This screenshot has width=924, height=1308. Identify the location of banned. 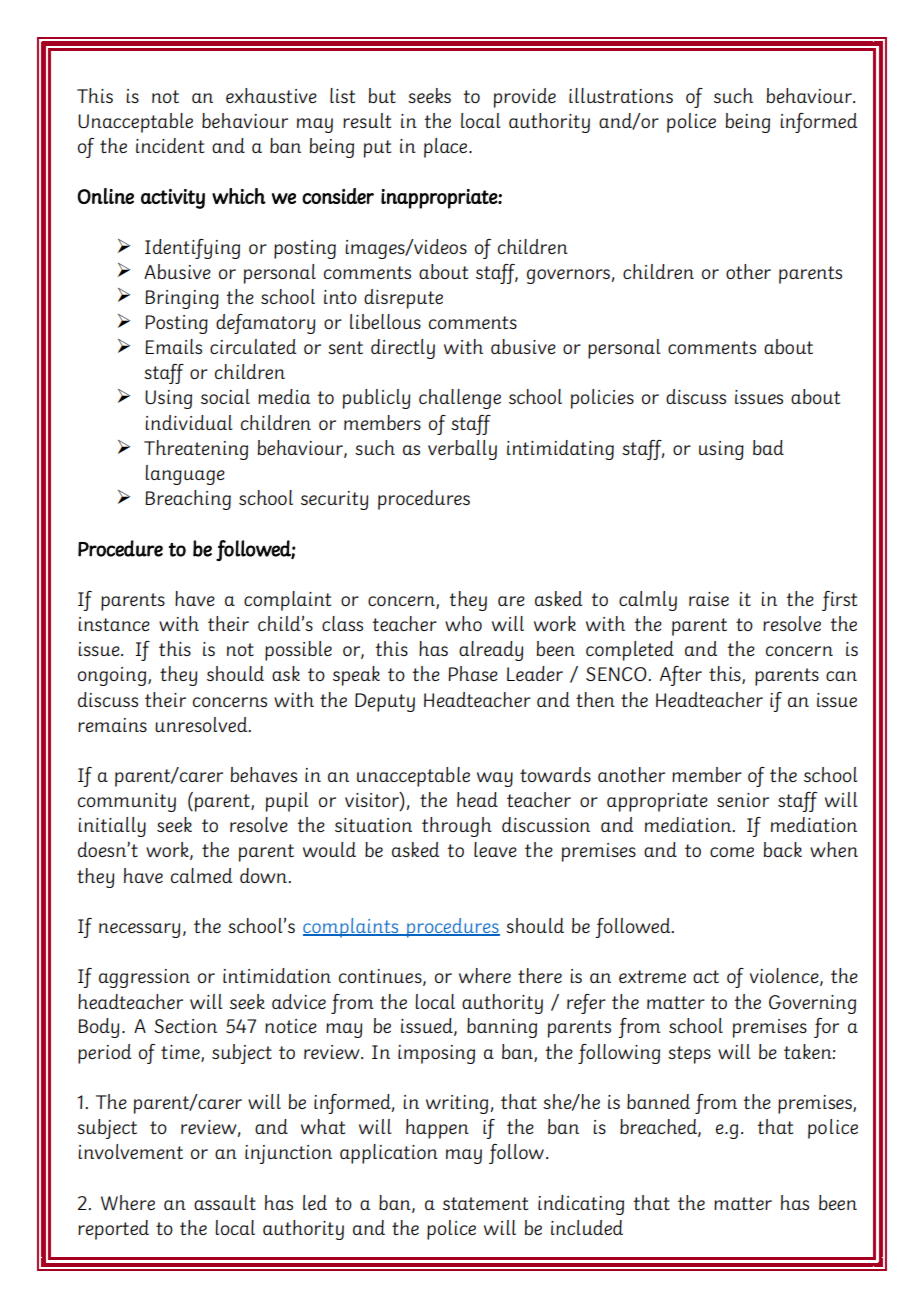
(658, 1101).
